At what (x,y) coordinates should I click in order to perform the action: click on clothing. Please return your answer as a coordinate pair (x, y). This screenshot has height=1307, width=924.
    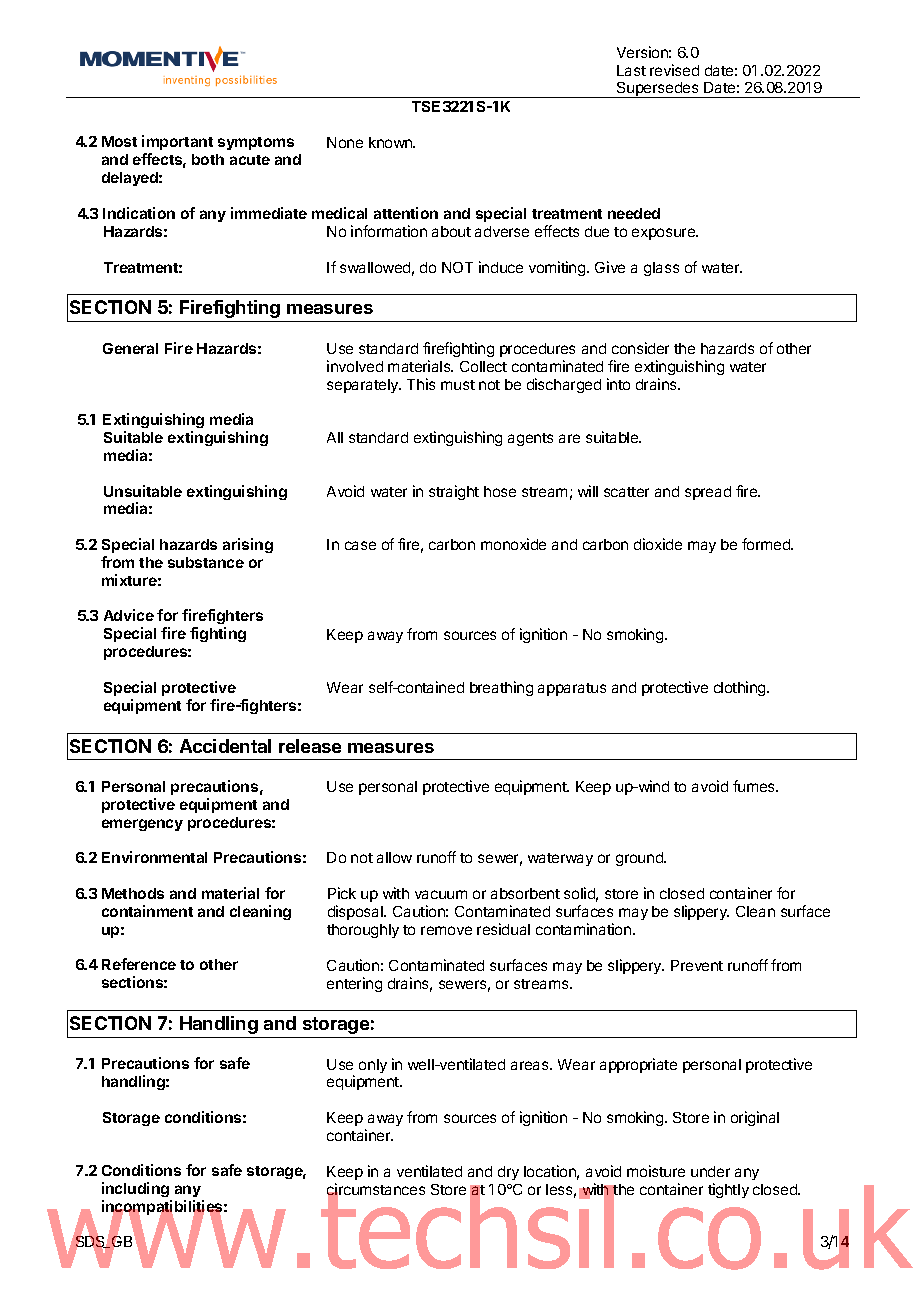
    Looking at the image, I should click on (741, 688).
